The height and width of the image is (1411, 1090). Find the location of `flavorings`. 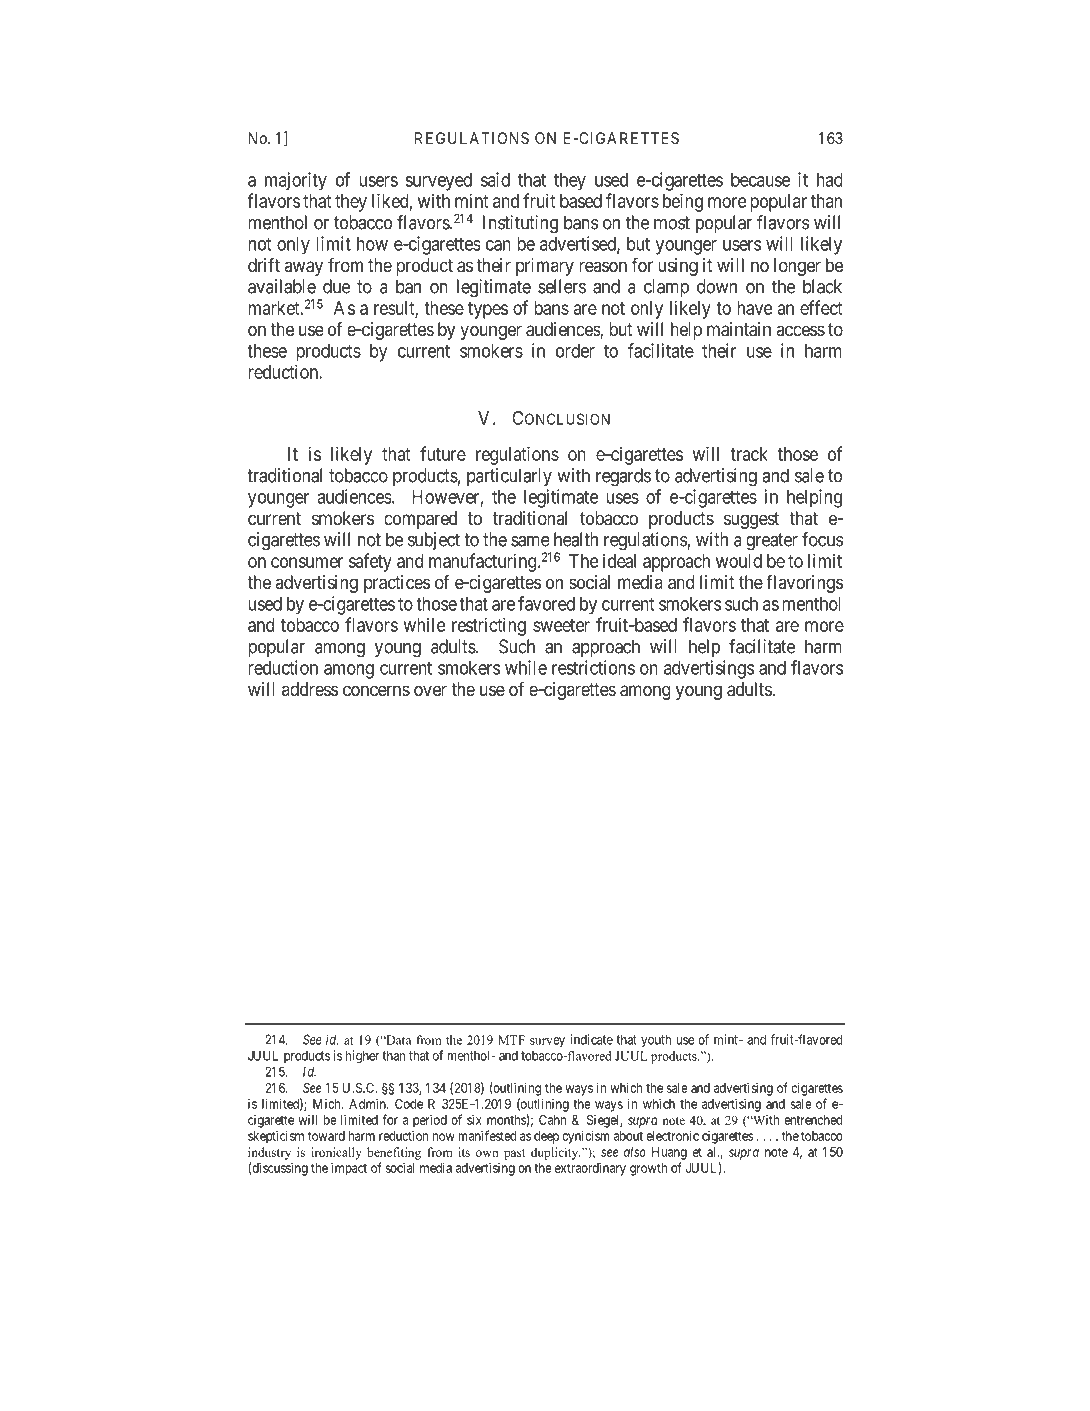

flavorings is located at coordinates (804, 583).
